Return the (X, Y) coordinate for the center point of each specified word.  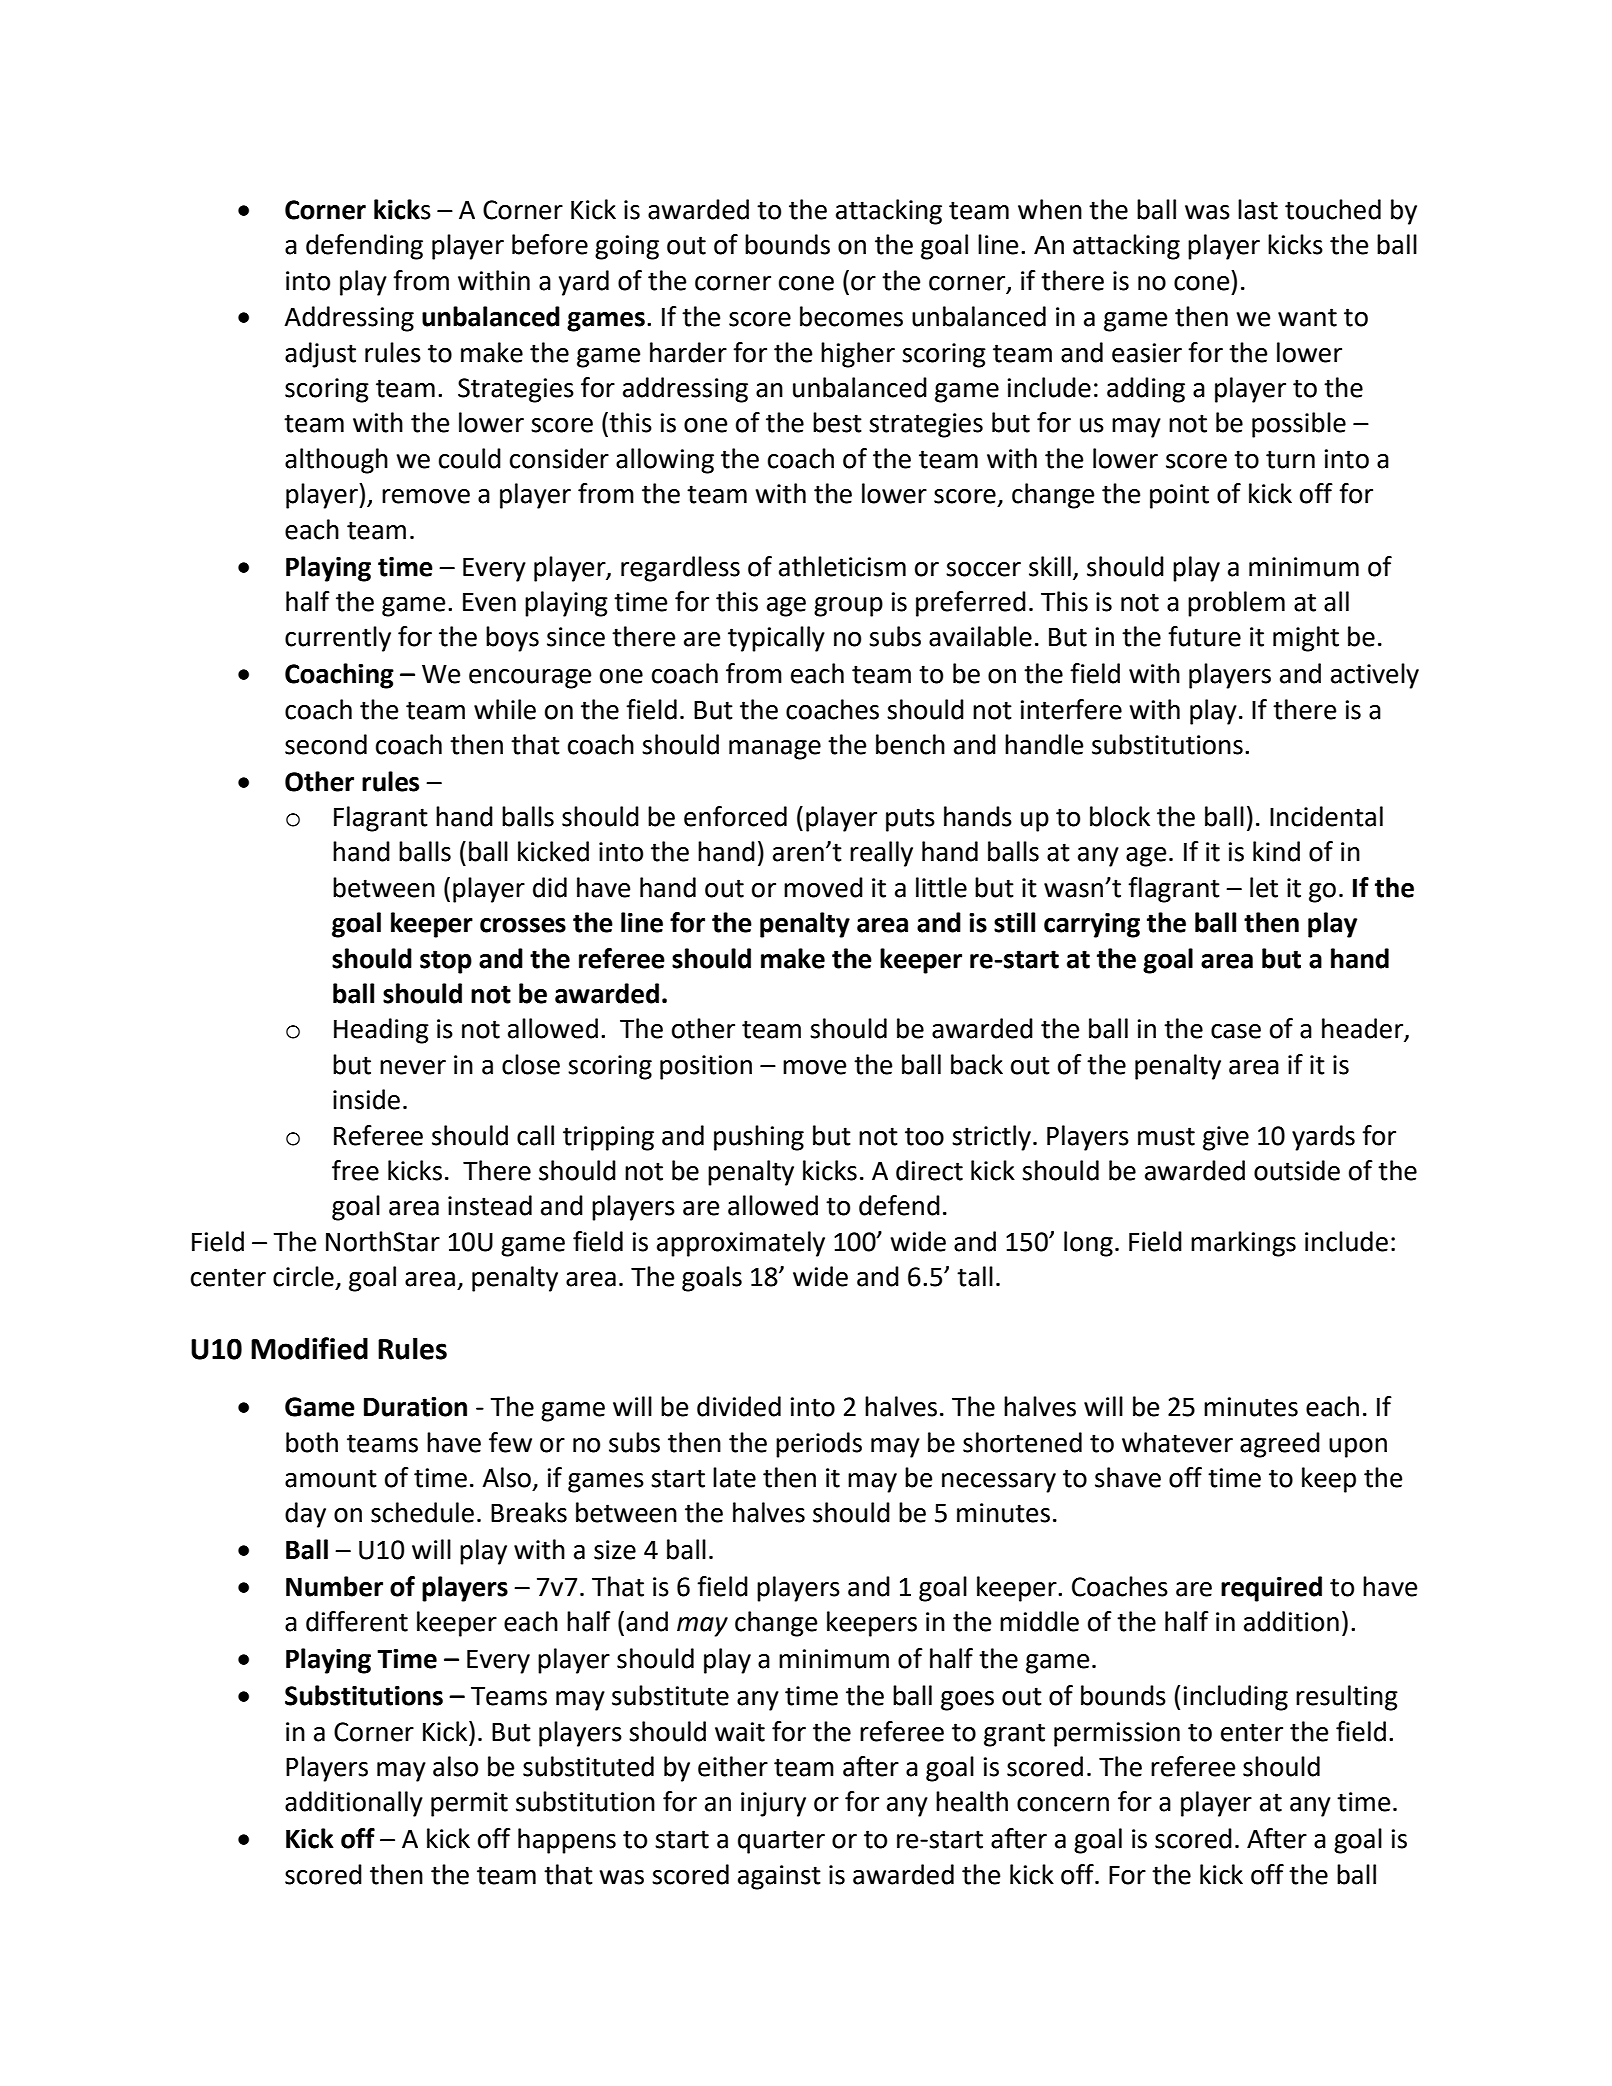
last (1258, 209)
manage (775, 750)
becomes (851, 316)
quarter (781, 1842)
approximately (741, 1244)
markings (1243, 1244)
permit (469, 1804)
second (326, 744)
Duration (415, 1407)
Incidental (1326, 816)
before (550, 244)
